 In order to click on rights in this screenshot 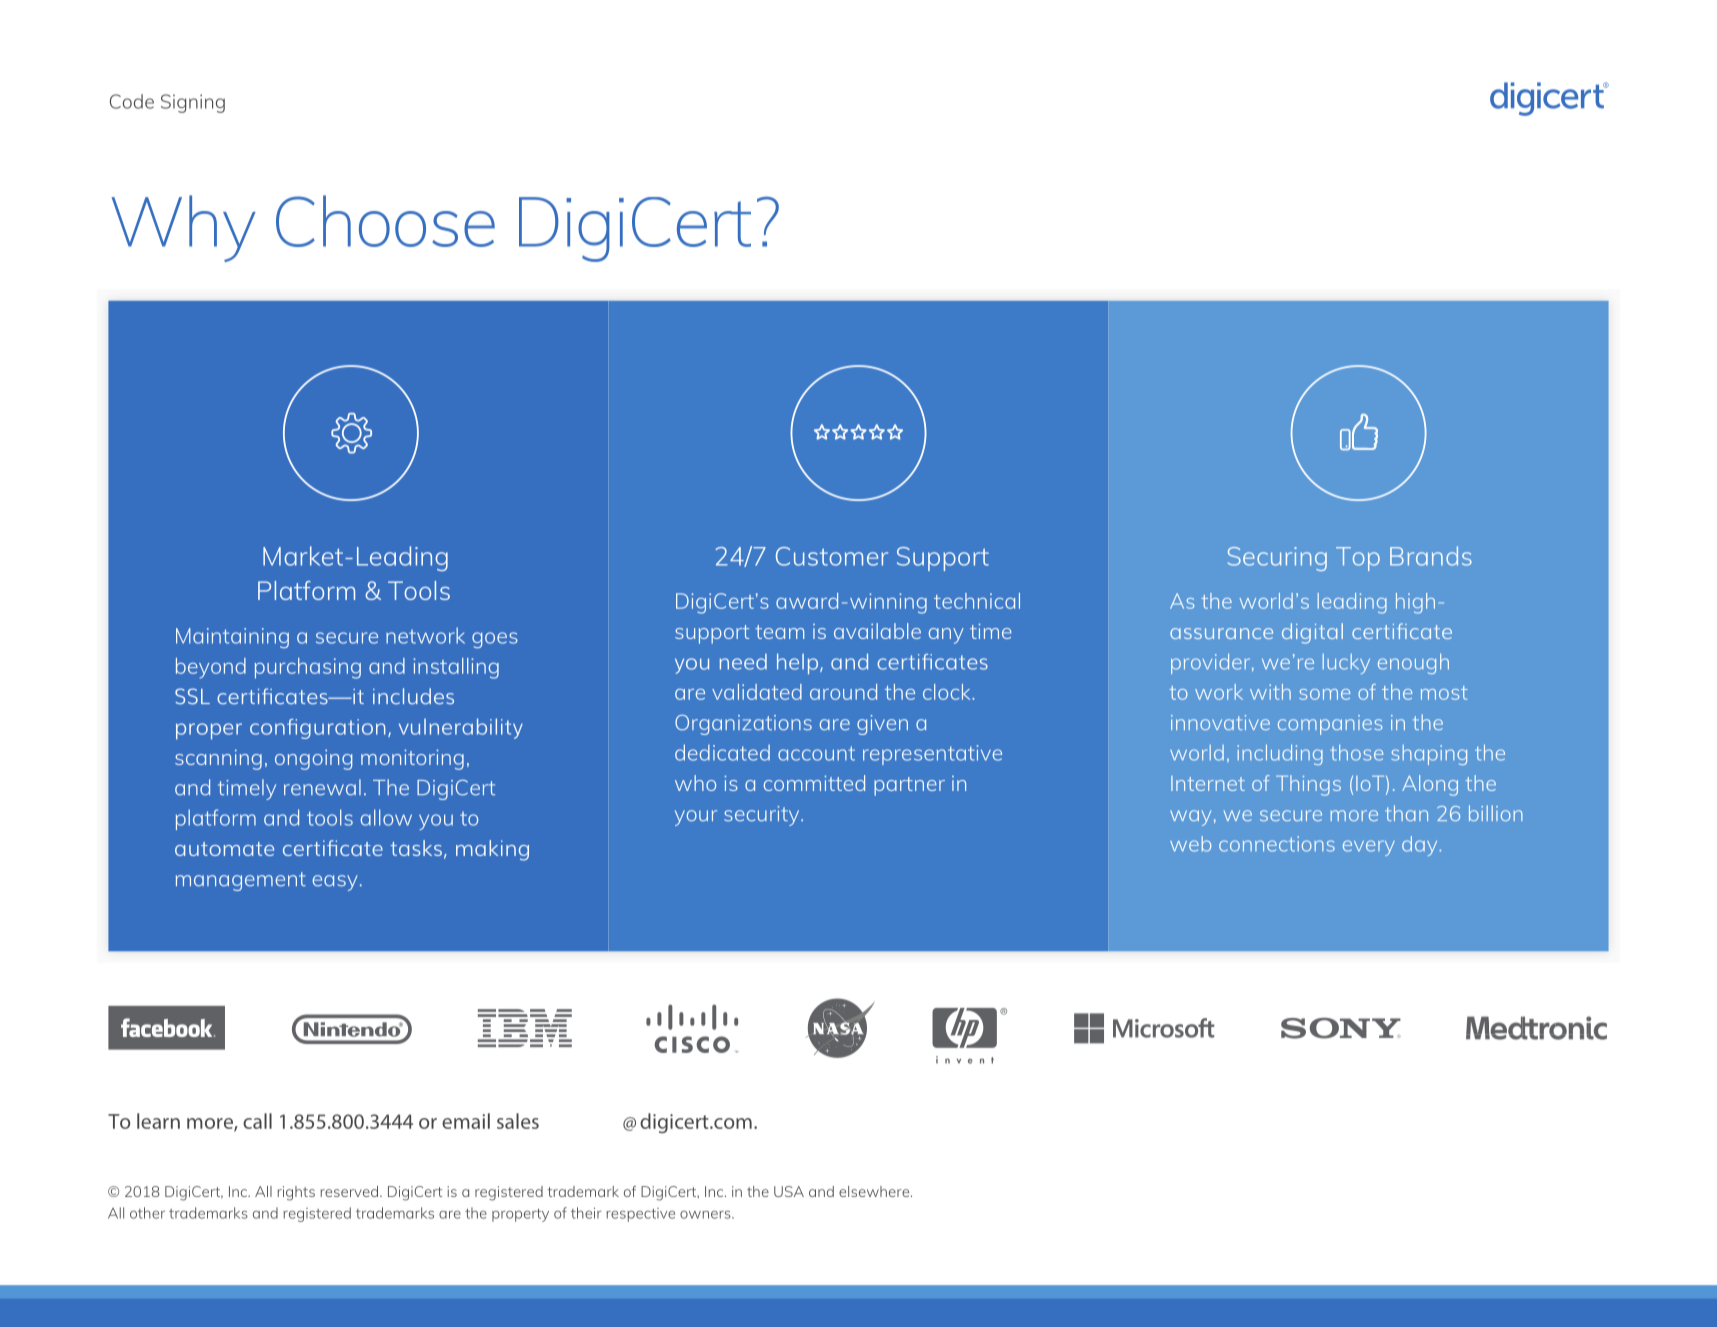, I will do `click(296, 1193)`.
